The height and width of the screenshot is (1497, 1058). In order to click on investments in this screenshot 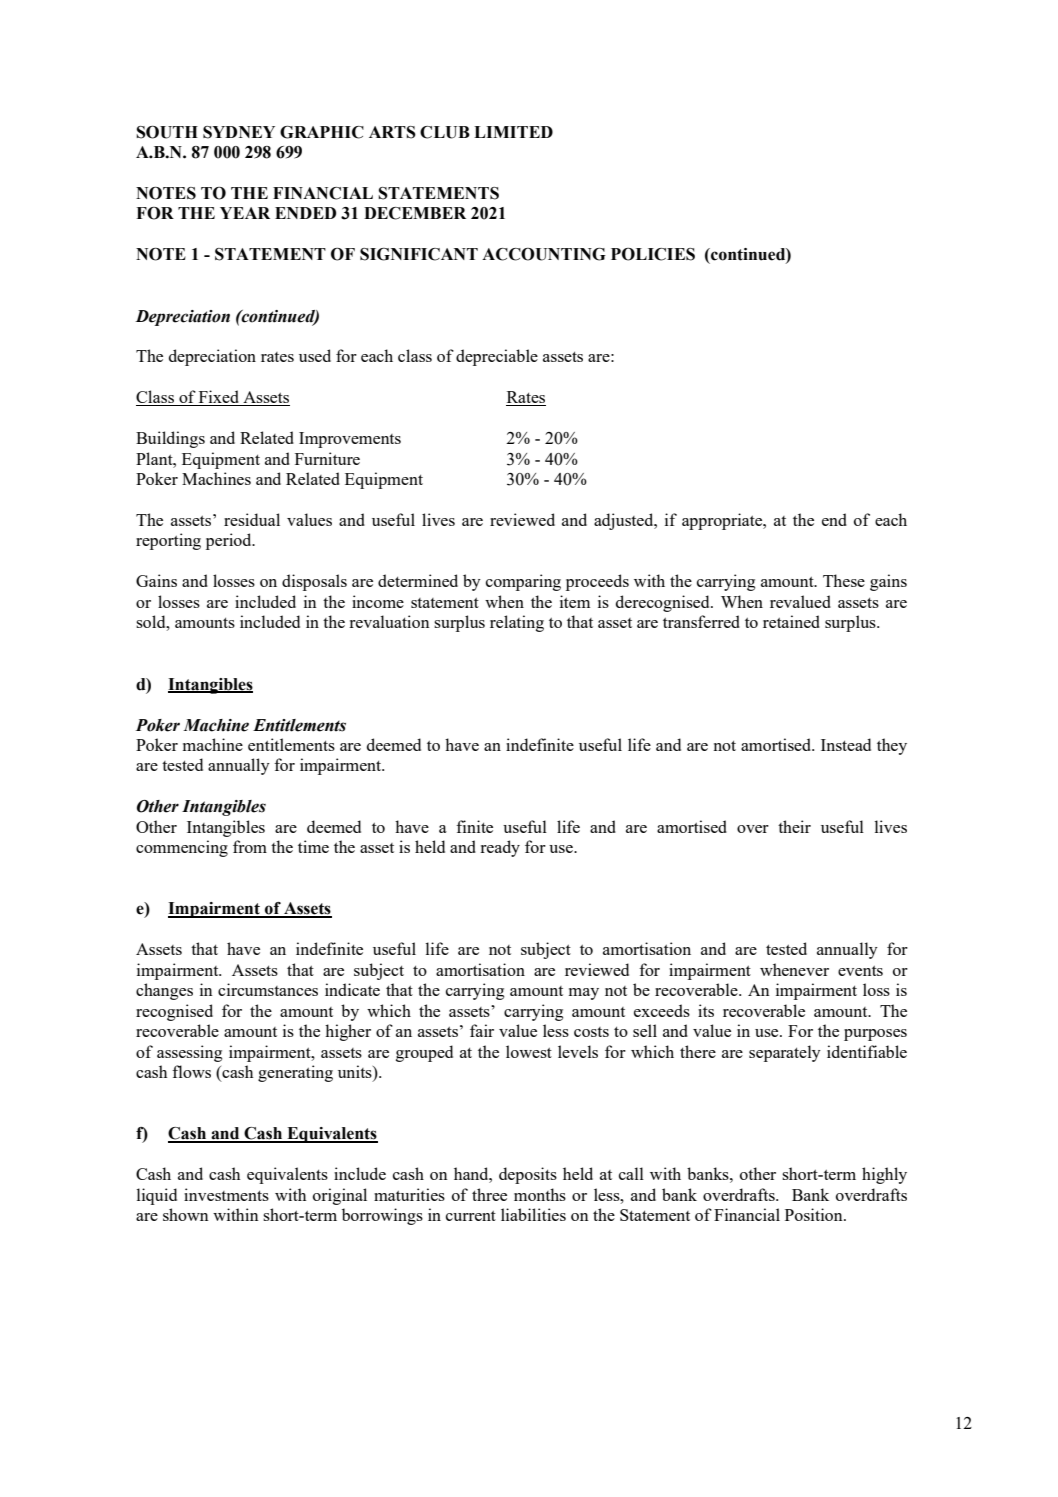, I will do `click(226, 1194)`.
